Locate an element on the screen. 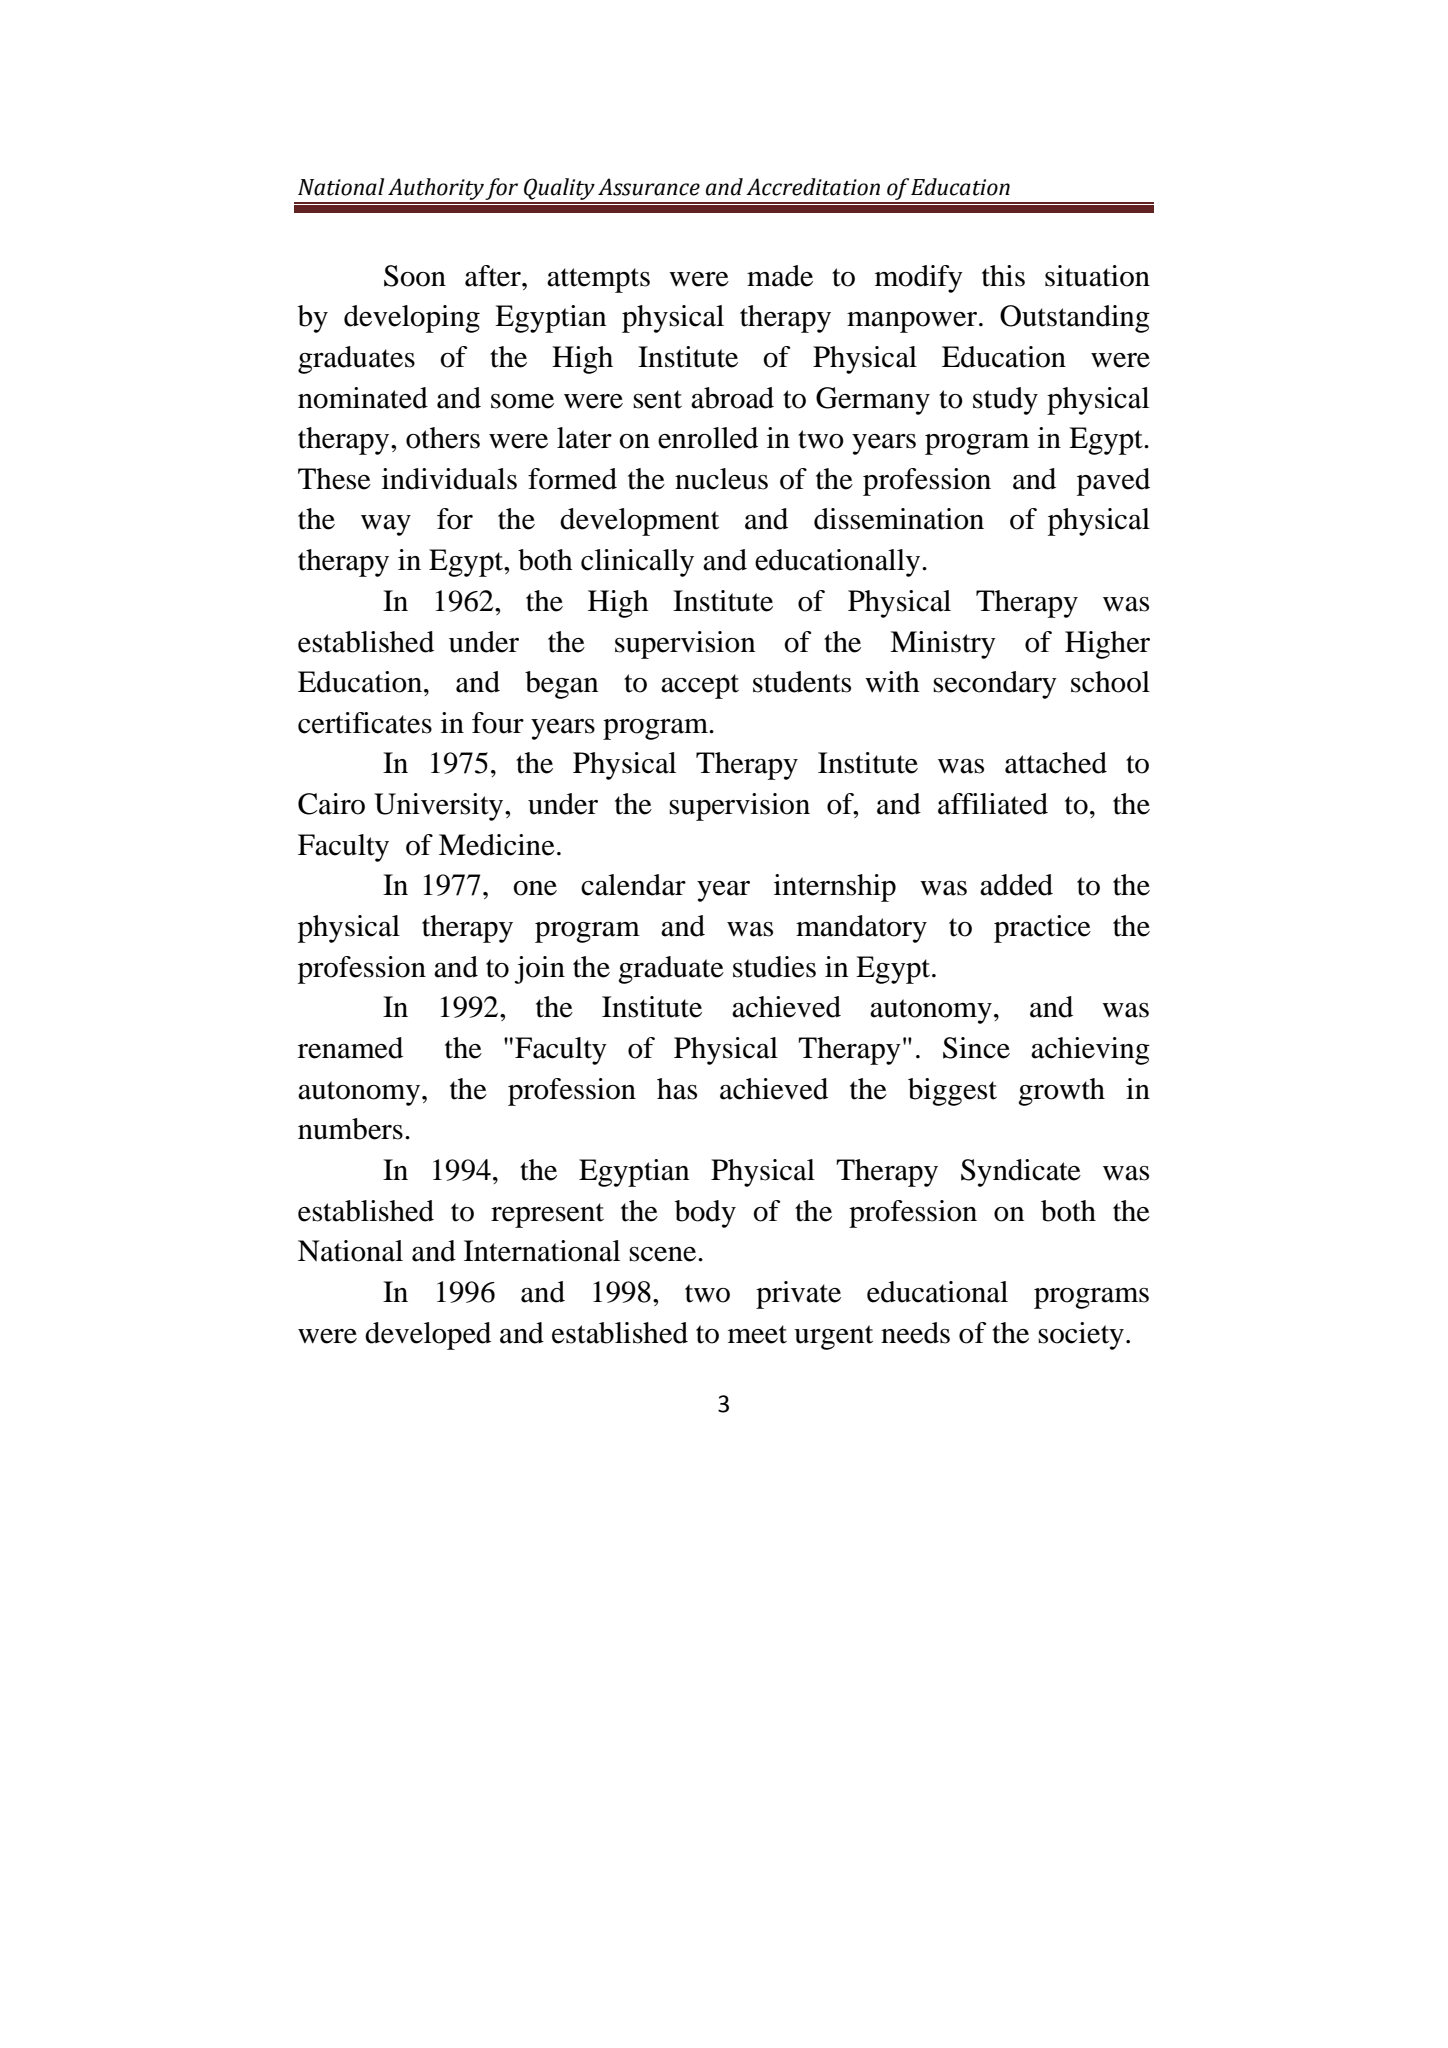 The height and width of the screenshot is (2048, 1448). developed is located at coordinates (428, 1336).
